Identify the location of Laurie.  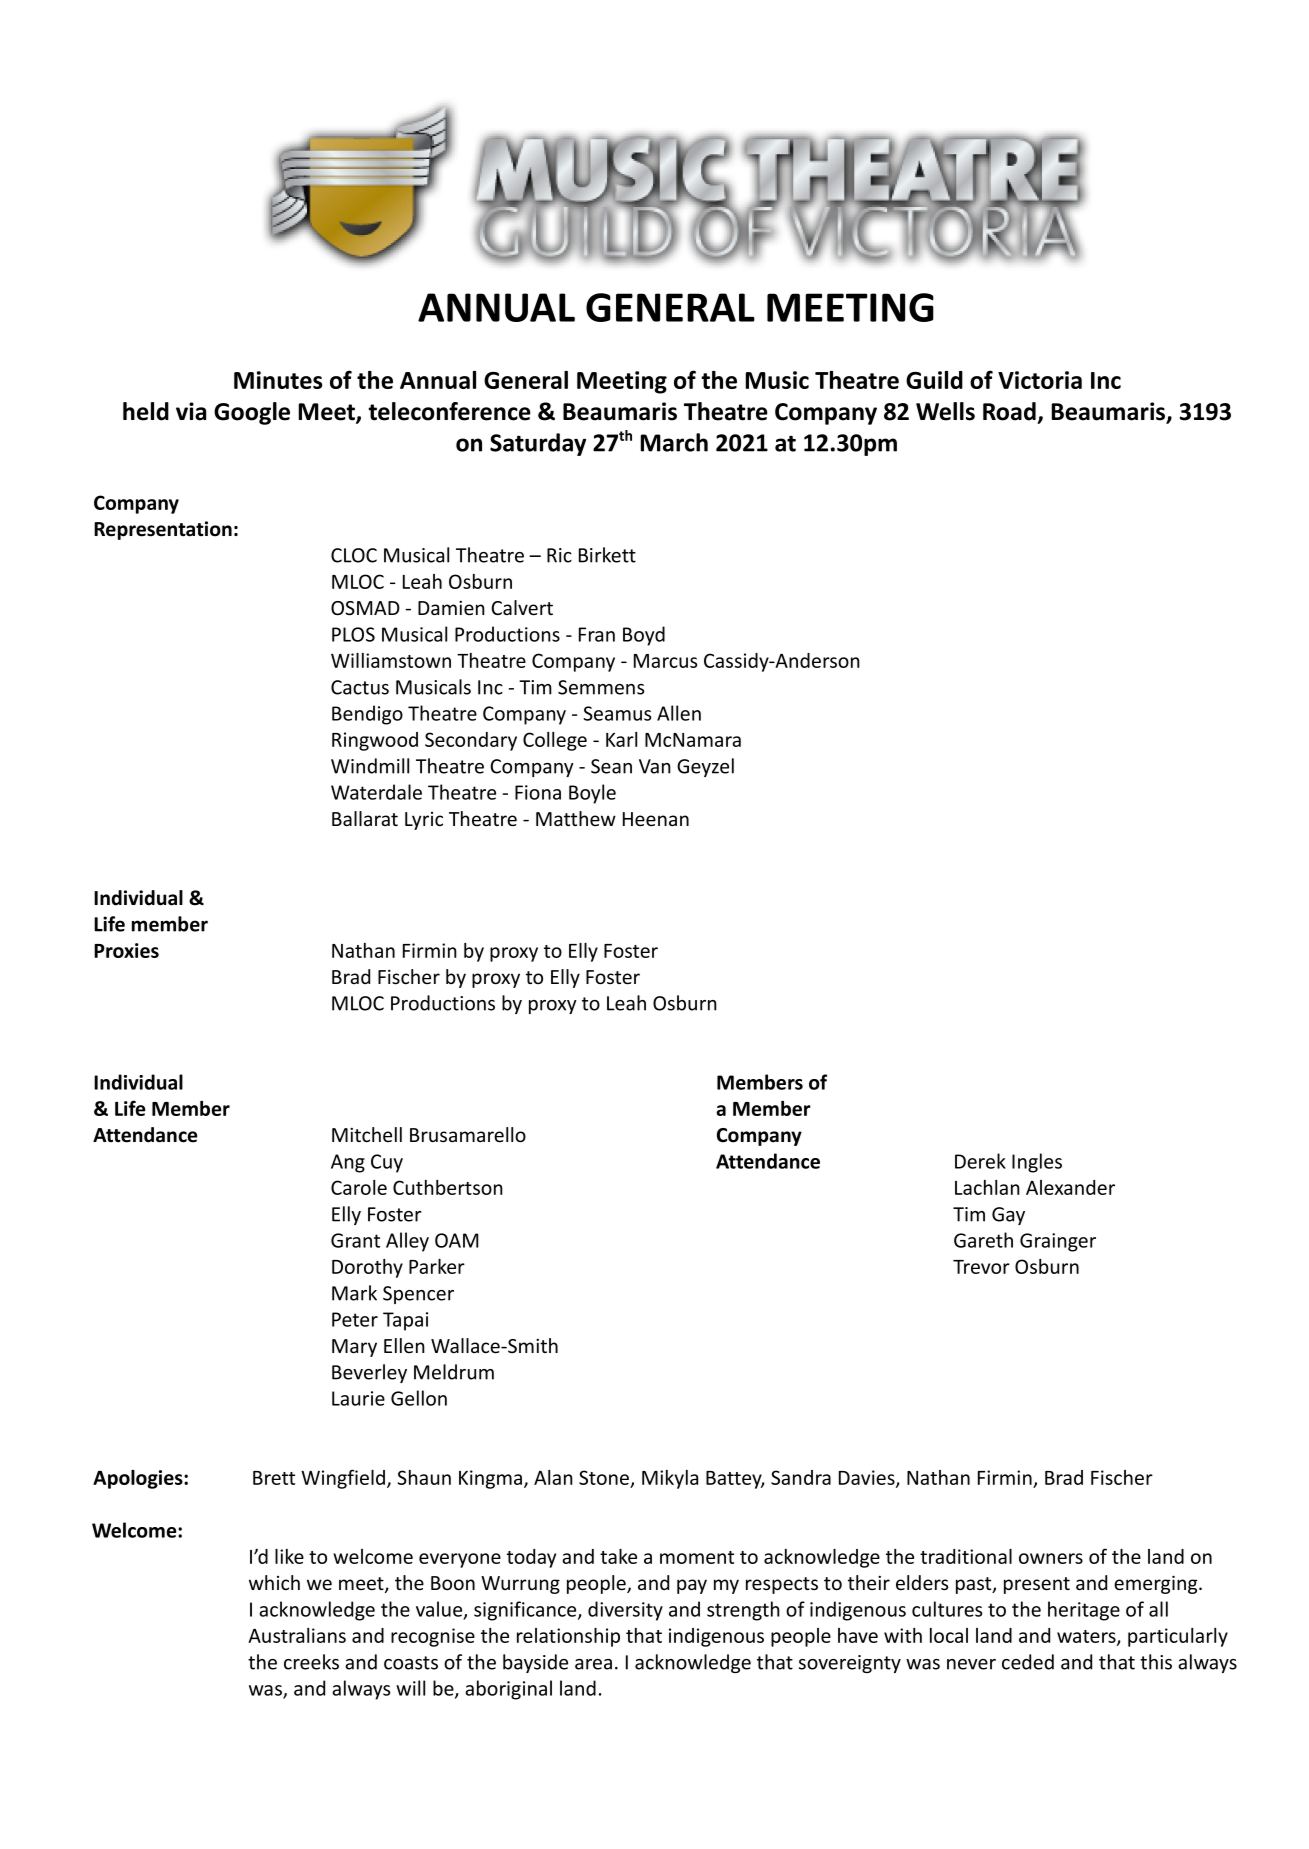
(358, 1398).
